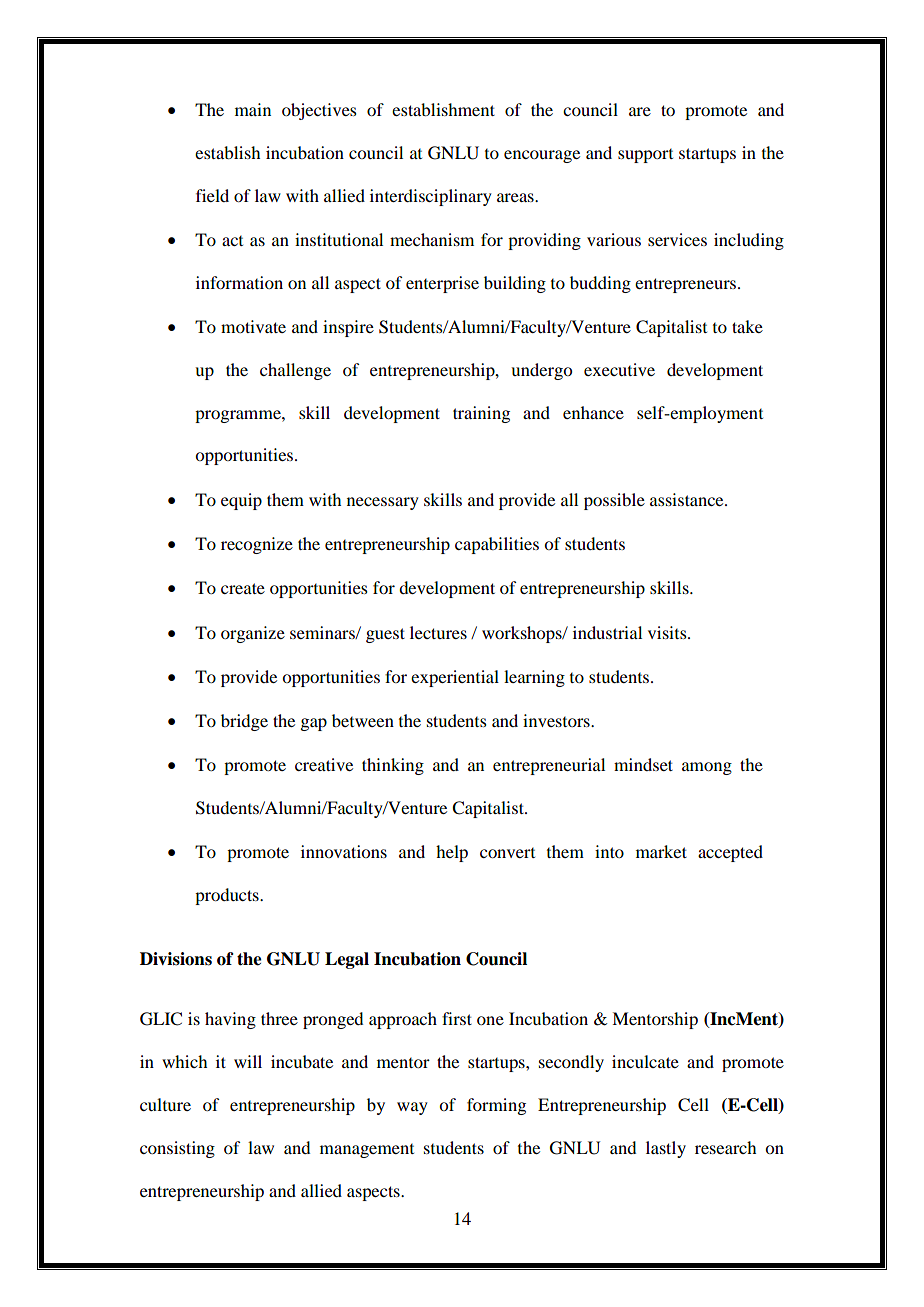  Describe the element at coordinates (253, 634) in the page. I see `organize` at that location.
